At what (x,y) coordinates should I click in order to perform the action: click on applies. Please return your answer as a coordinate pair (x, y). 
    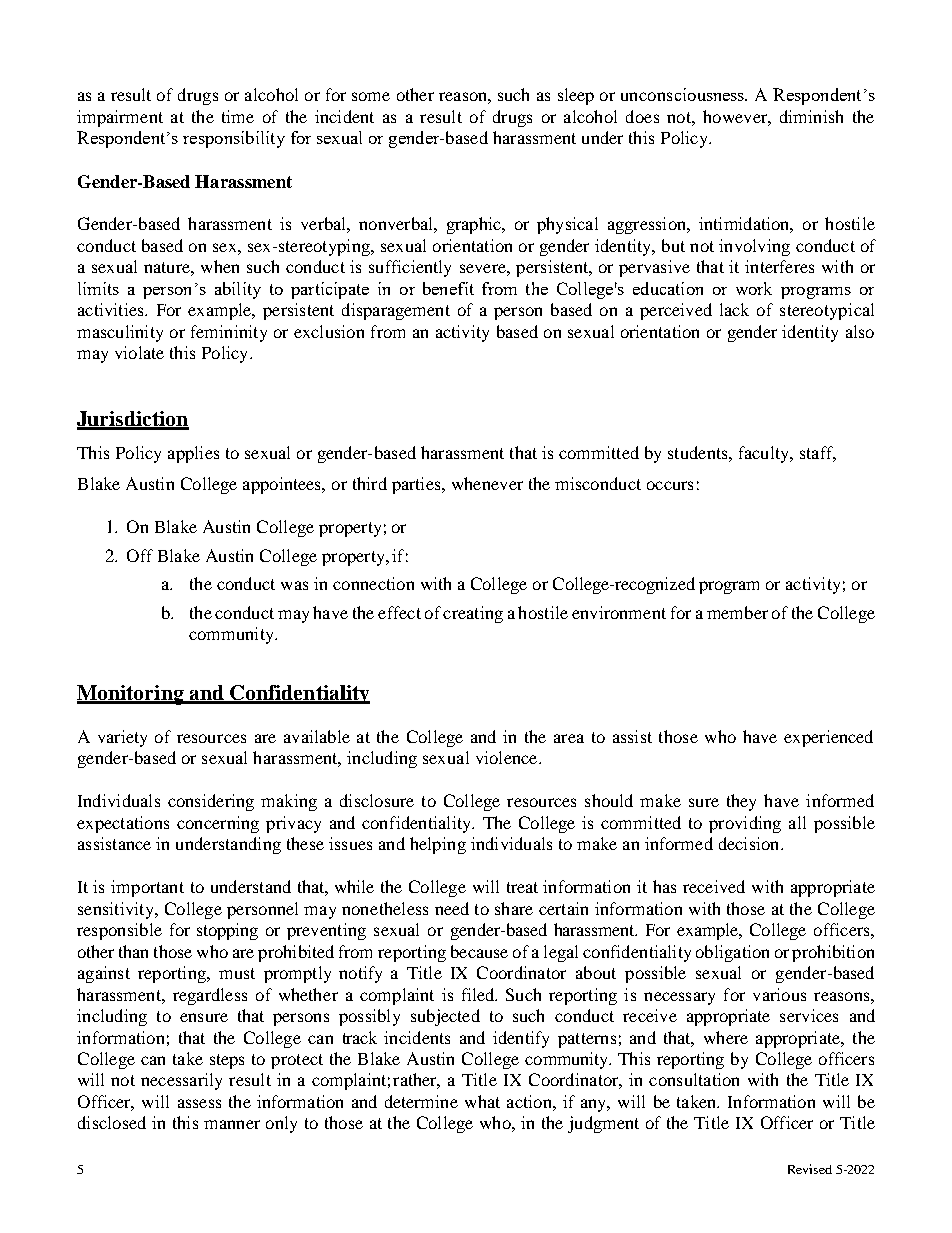
    Looking at the image, I should click on (193, 454).
